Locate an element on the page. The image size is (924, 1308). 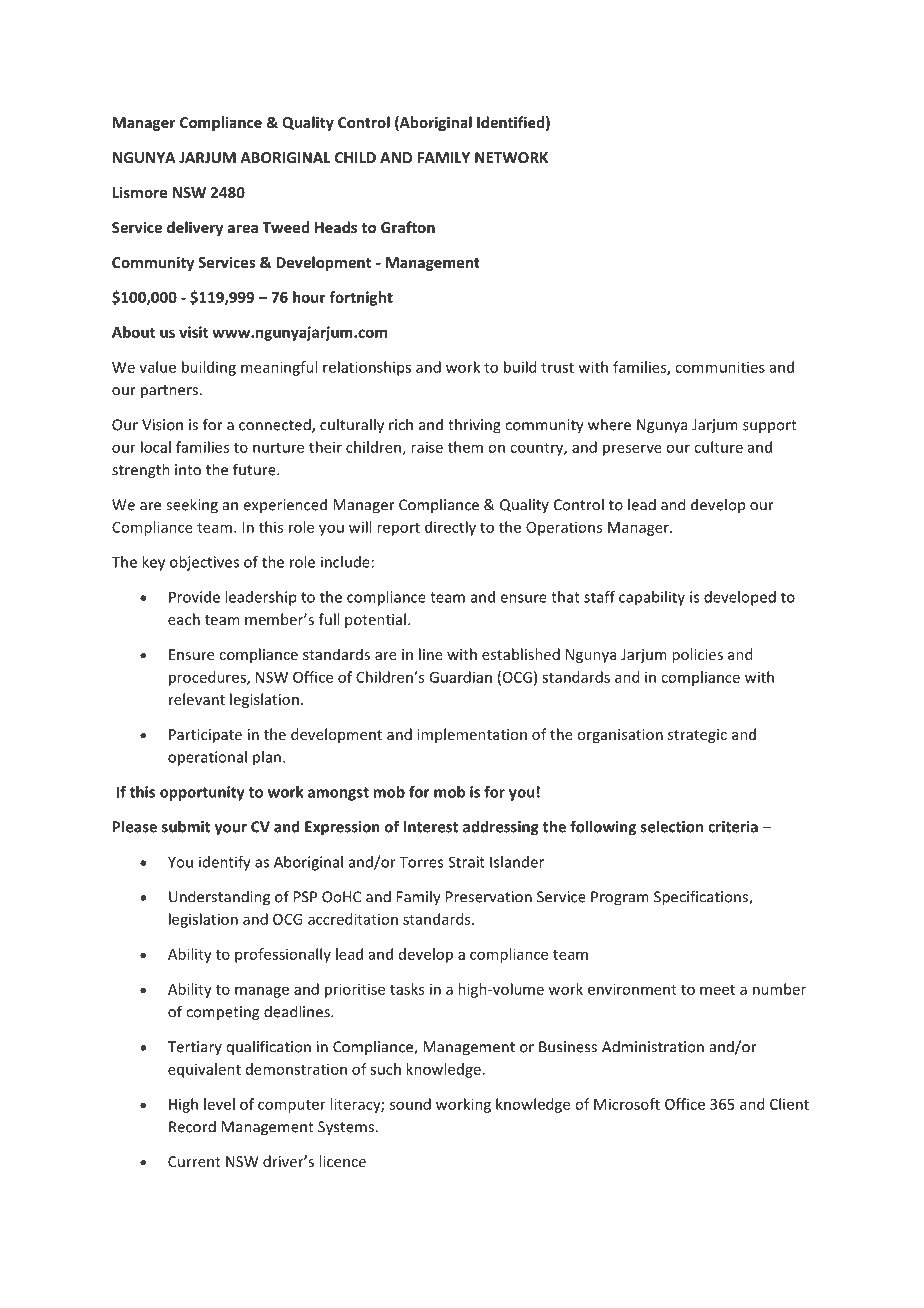
procedures is located at coordinates (208, 678).
